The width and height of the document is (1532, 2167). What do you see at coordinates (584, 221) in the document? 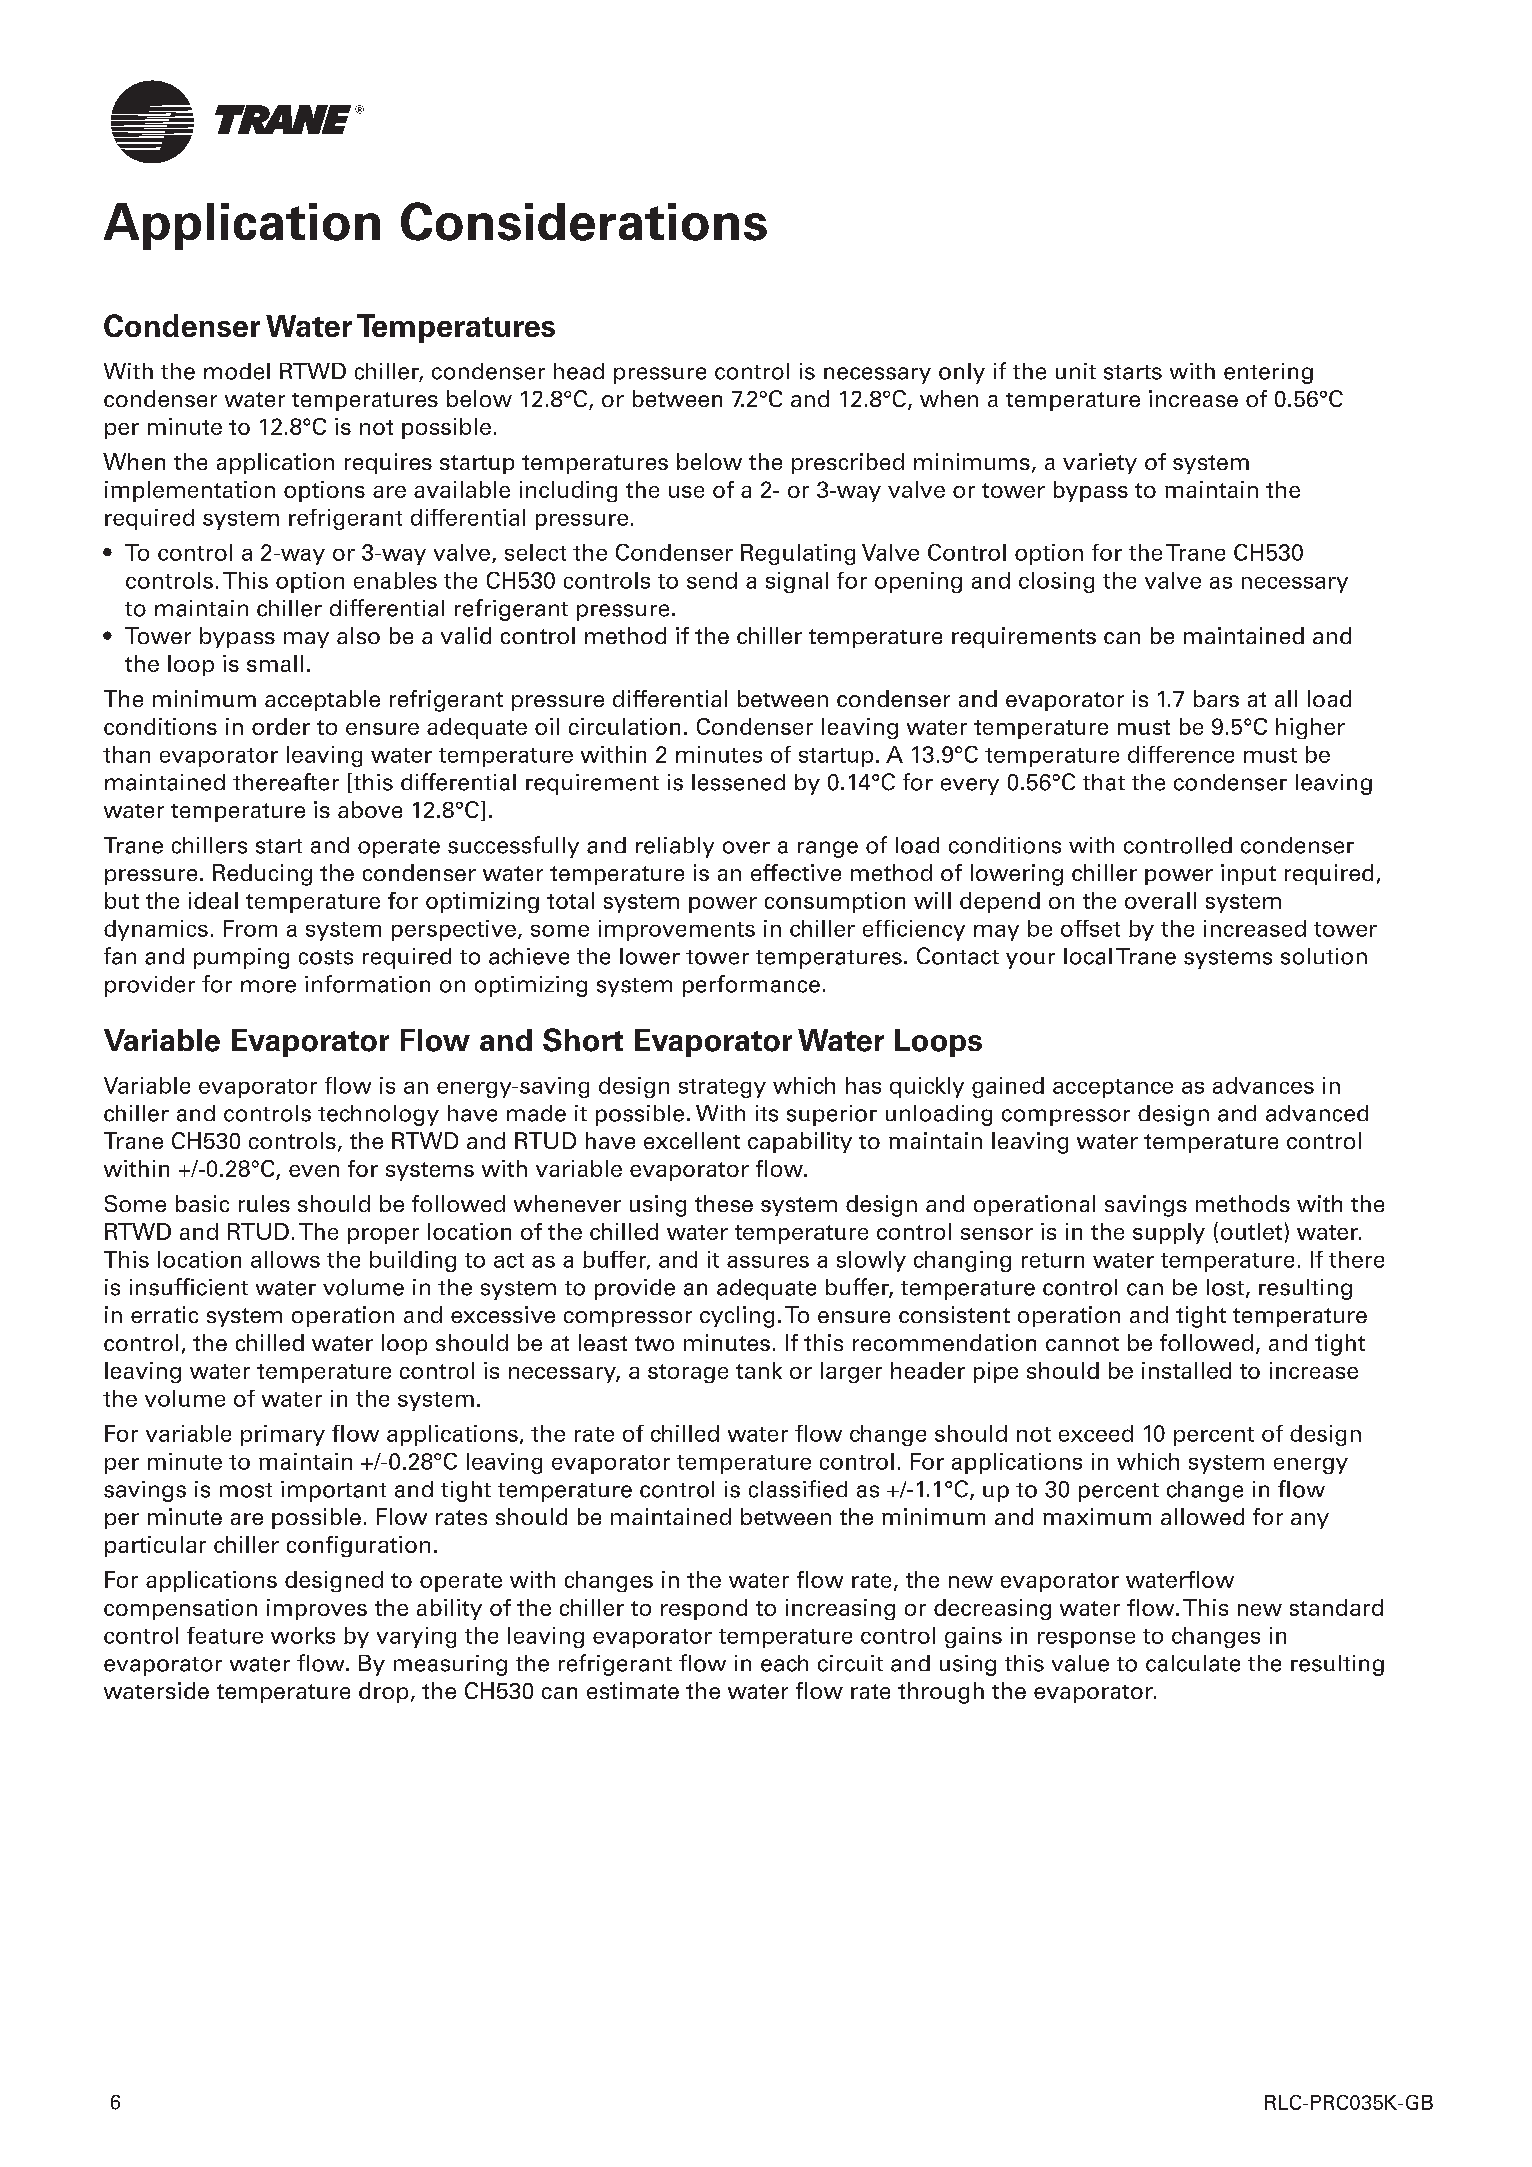
I see `Considerations` at bounding box center [584, 221].
